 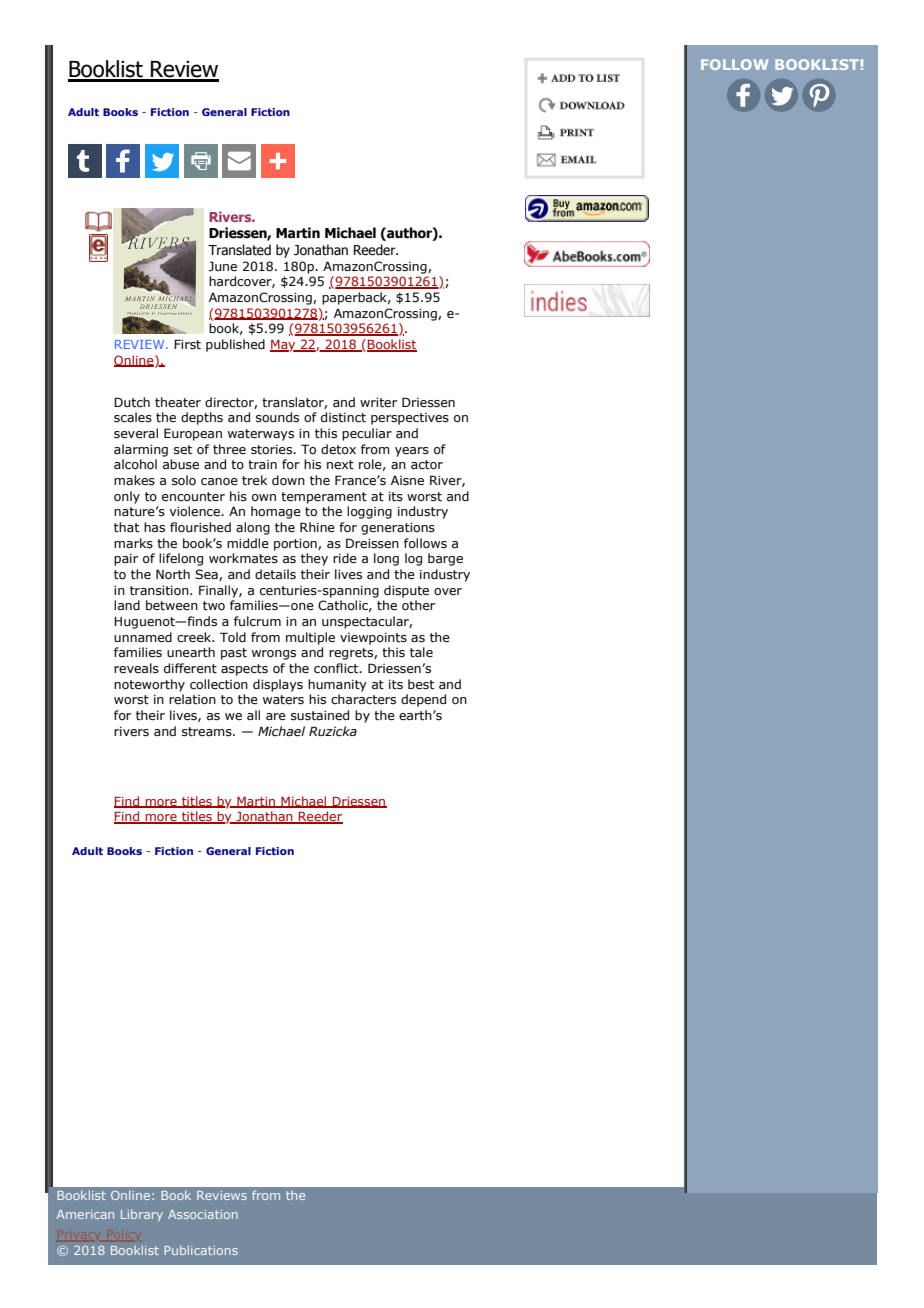 I want to click on depend, so click(x=423, y=700).
